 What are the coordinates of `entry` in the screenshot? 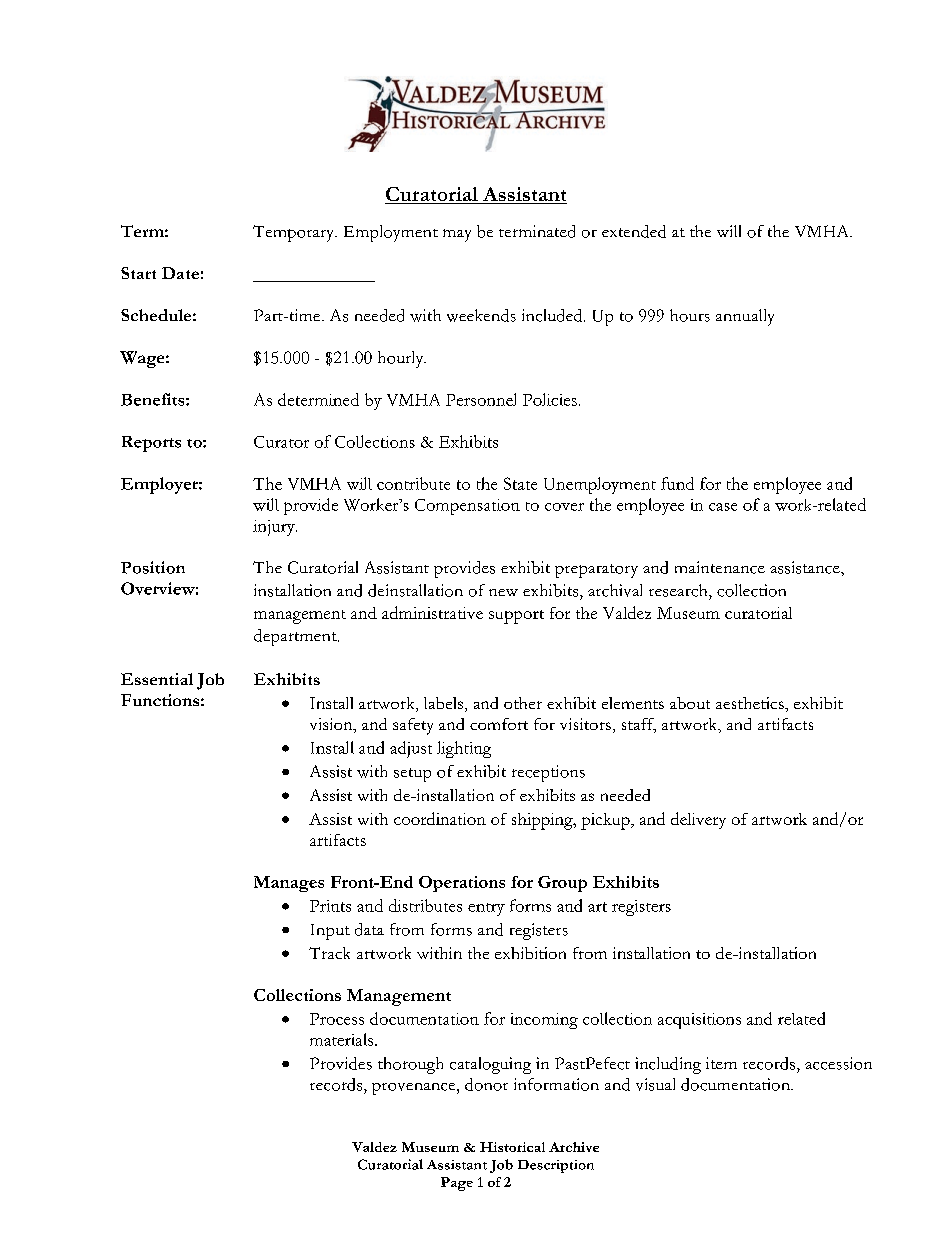 It's located at (486, 909).
